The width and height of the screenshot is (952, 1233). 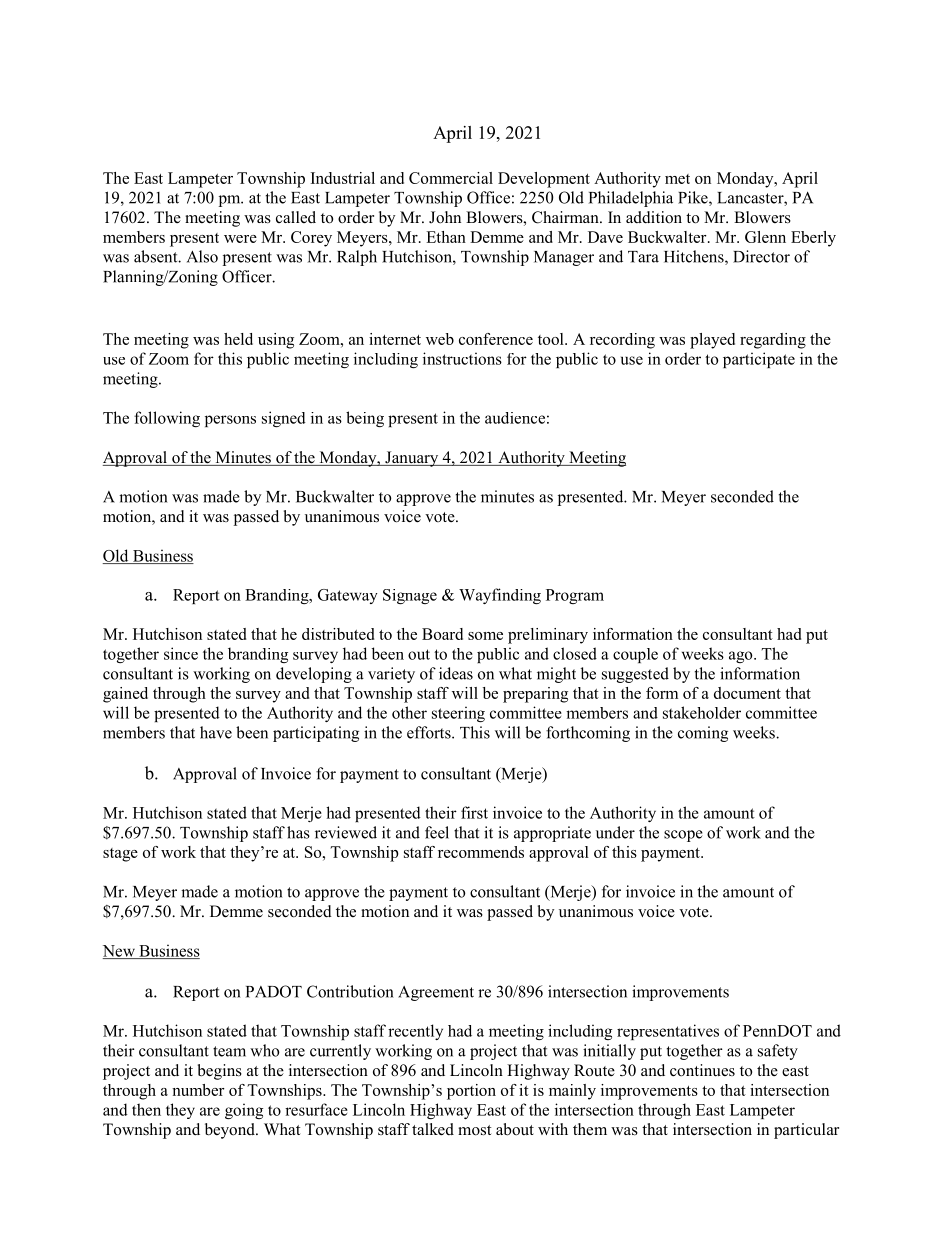 I want to click on January, so click(x=412, y=459).
